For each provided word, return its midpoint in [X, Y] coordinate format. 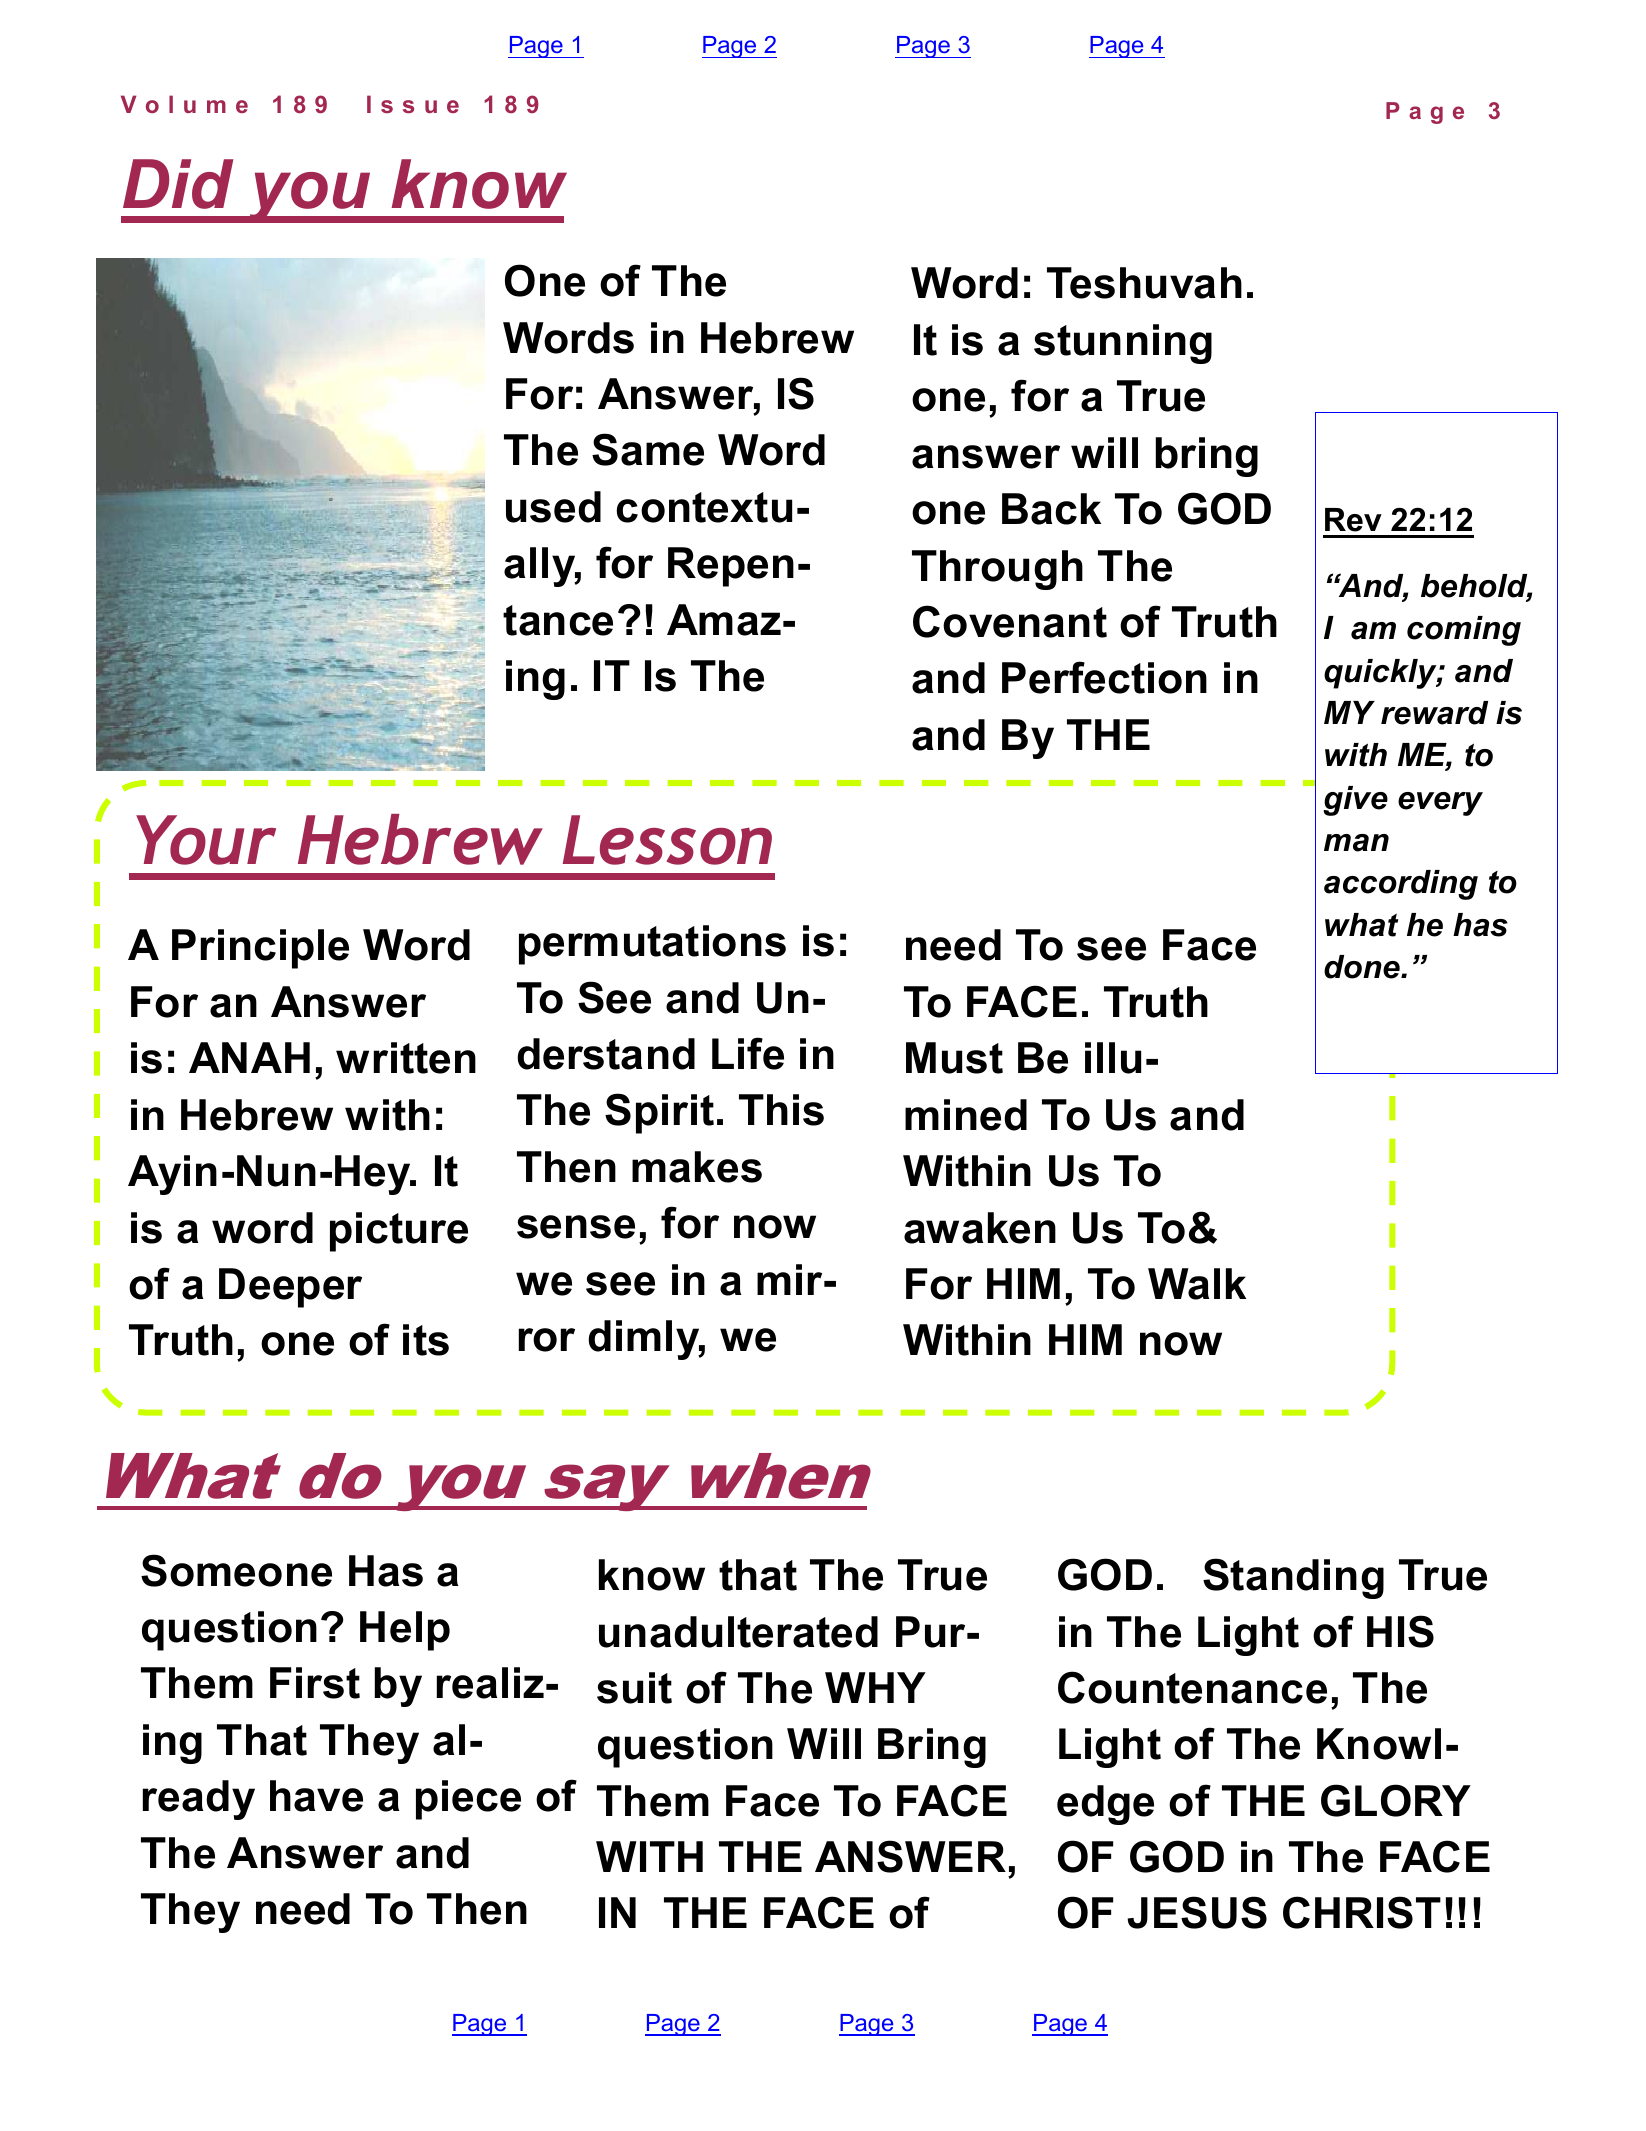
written [406, 1058]
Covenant [1010, 621]
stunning [1123, 344]
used [553, 507]
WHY [875, 1687]
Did [178, 184]
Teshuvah [1144, 283]
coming [1464, 631]
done [1363, 967]
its [426, 1340]
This [781, 1110]
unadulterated [738, 1632]
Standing [1293, 1578]
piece [468, 1800]
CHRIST [1362, 1912]
